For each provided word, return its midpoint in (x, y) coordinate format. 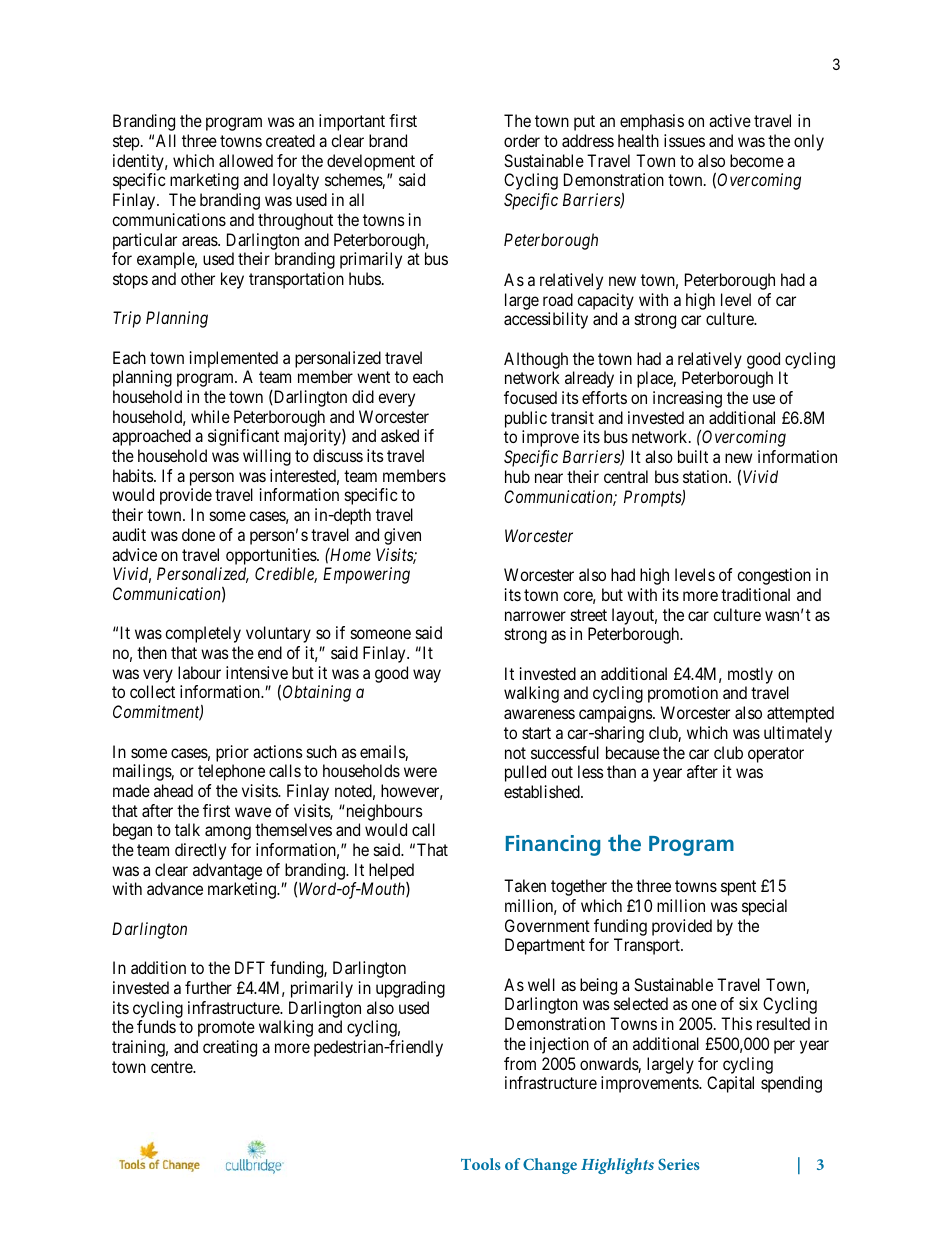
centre (172, 1067)
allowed (246, 160)
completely (203, 634)
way (427, 676)
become (757, 160)
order (522, 140)
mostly (750, 675)
